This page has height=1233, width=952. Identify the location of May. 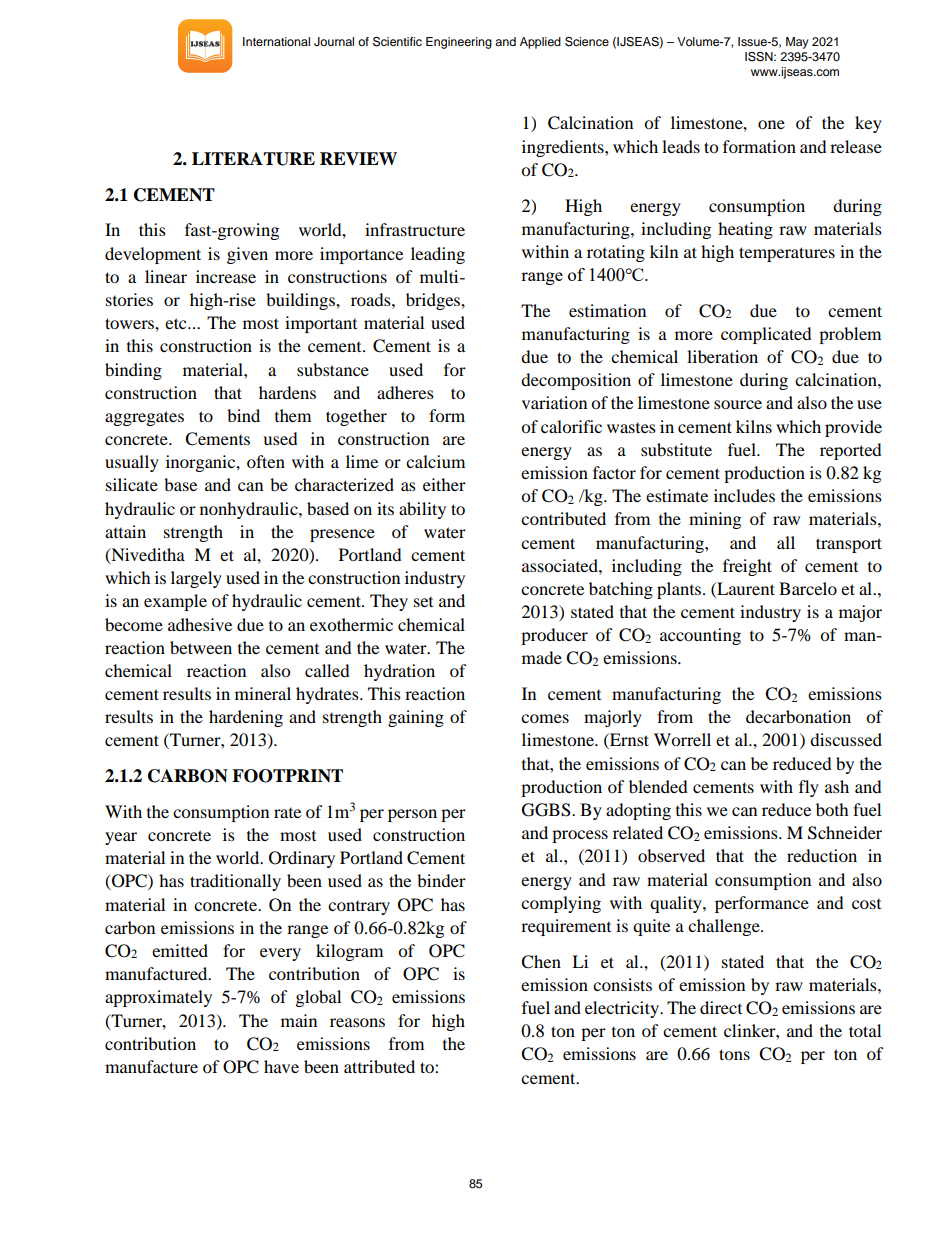
(797, 43).
